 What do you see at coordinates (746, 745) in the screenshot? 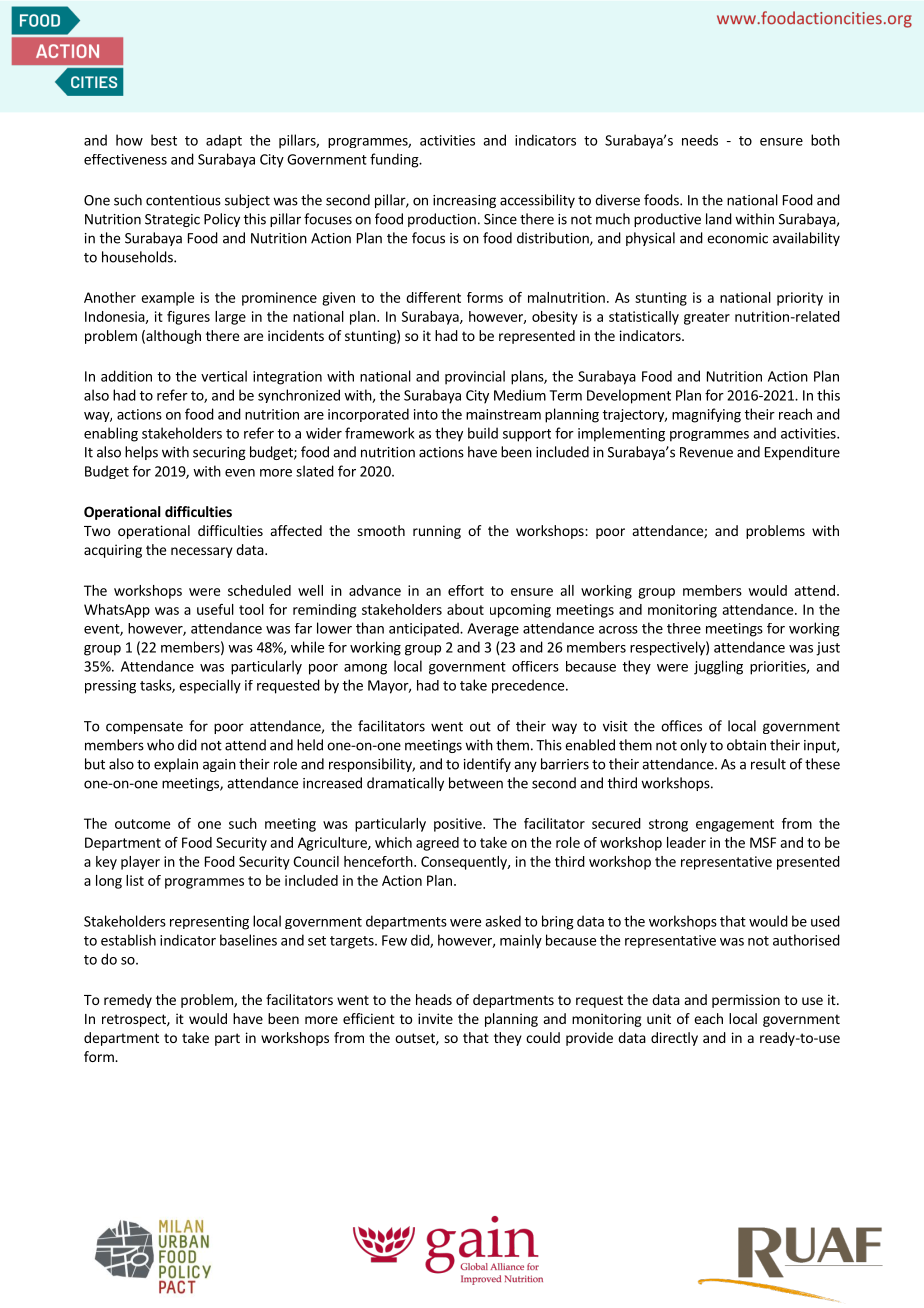
I see `obtain` at bounding box center [746, 745].
